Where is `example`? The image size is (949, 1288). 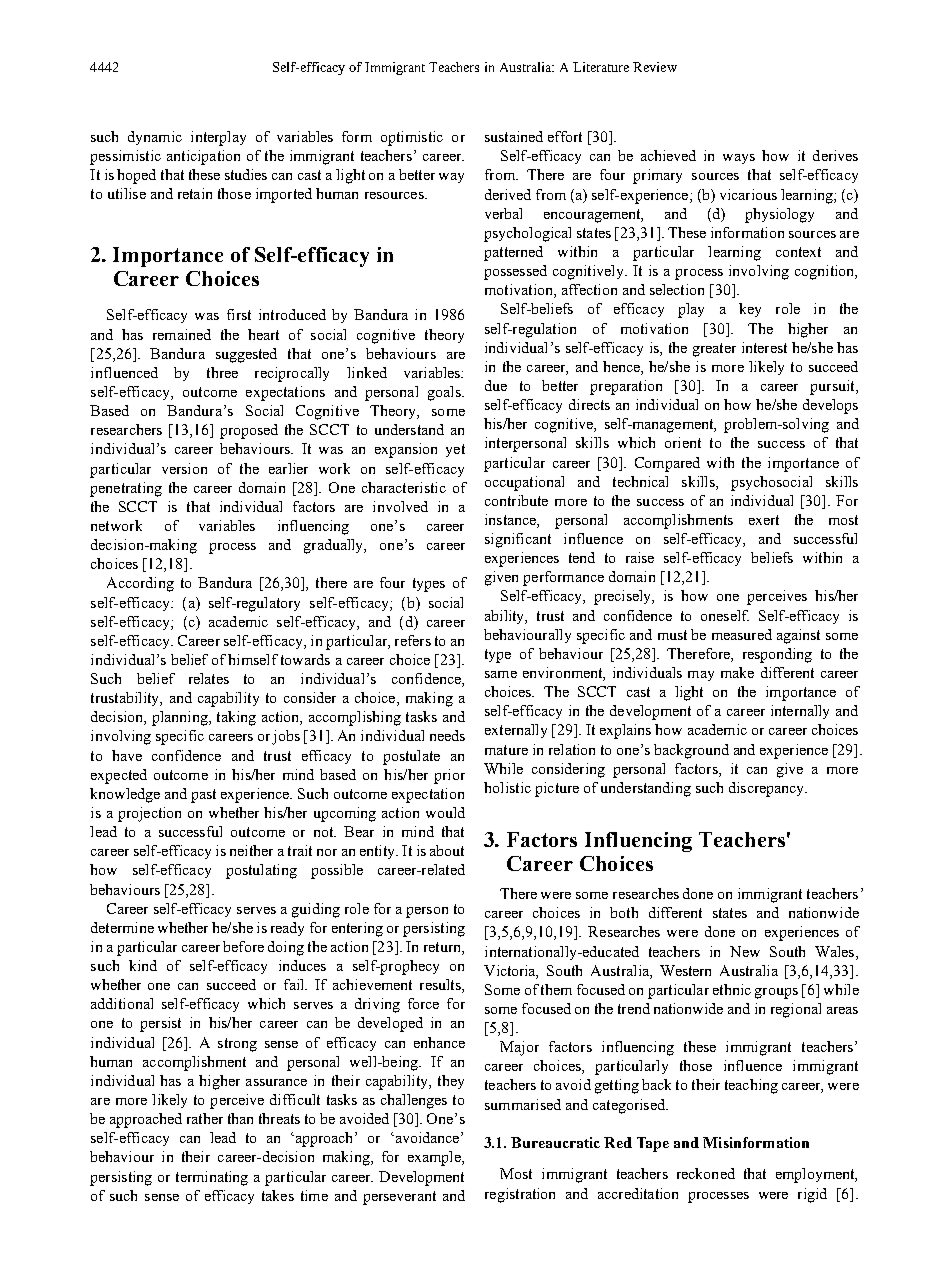
example is located at coordinates (435, 1158).
